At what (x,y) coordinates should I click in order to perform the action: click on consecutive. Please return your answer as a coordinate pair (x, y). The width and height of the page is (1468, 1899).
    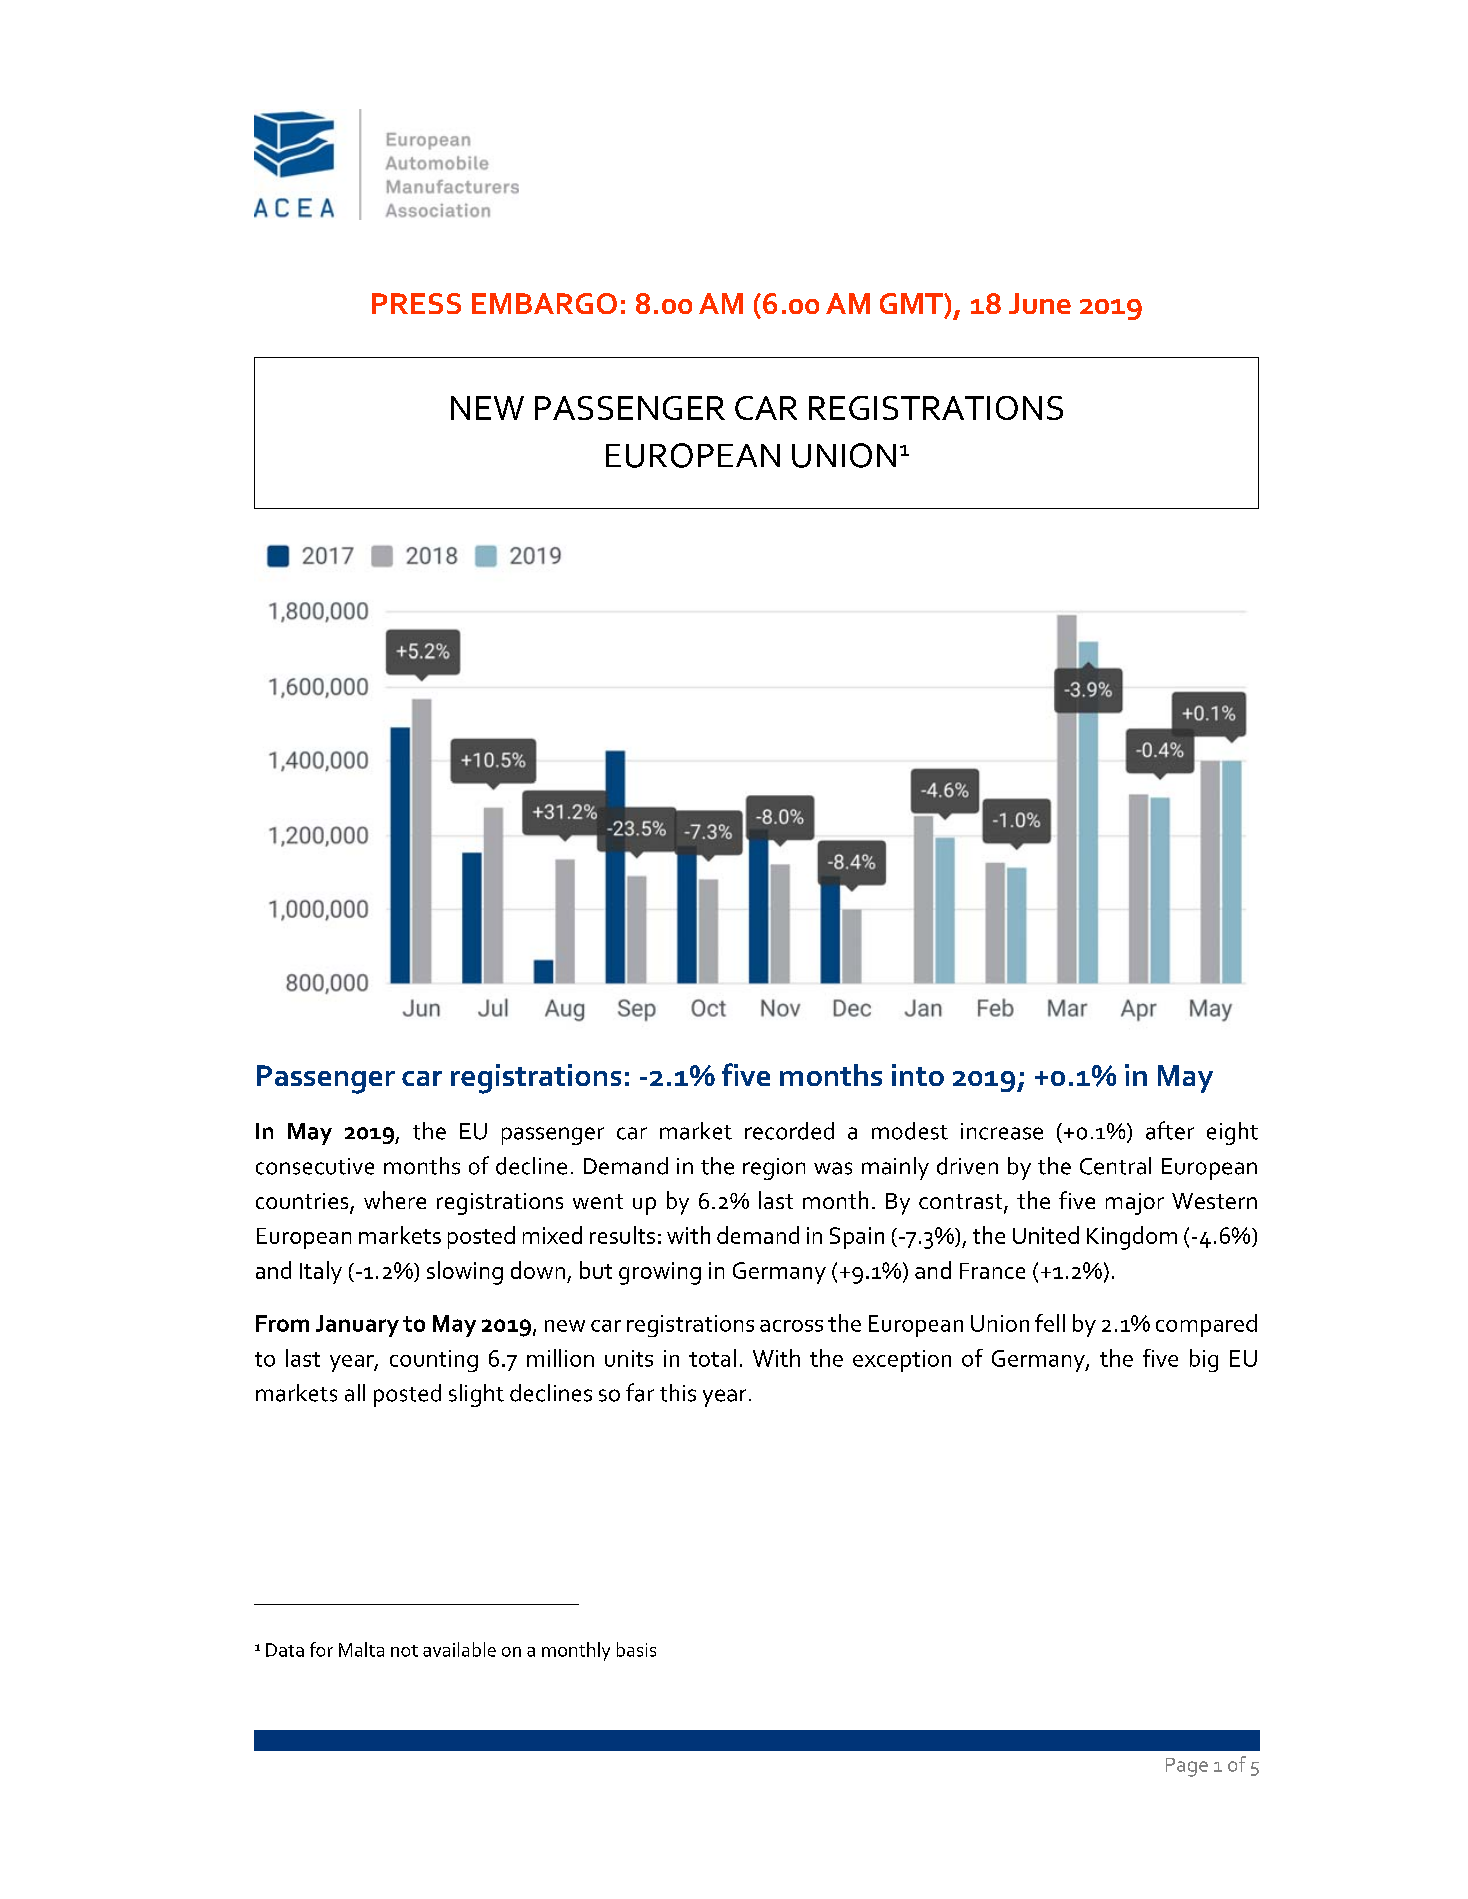
    Looking at the image, I should click on (315, 1166).
